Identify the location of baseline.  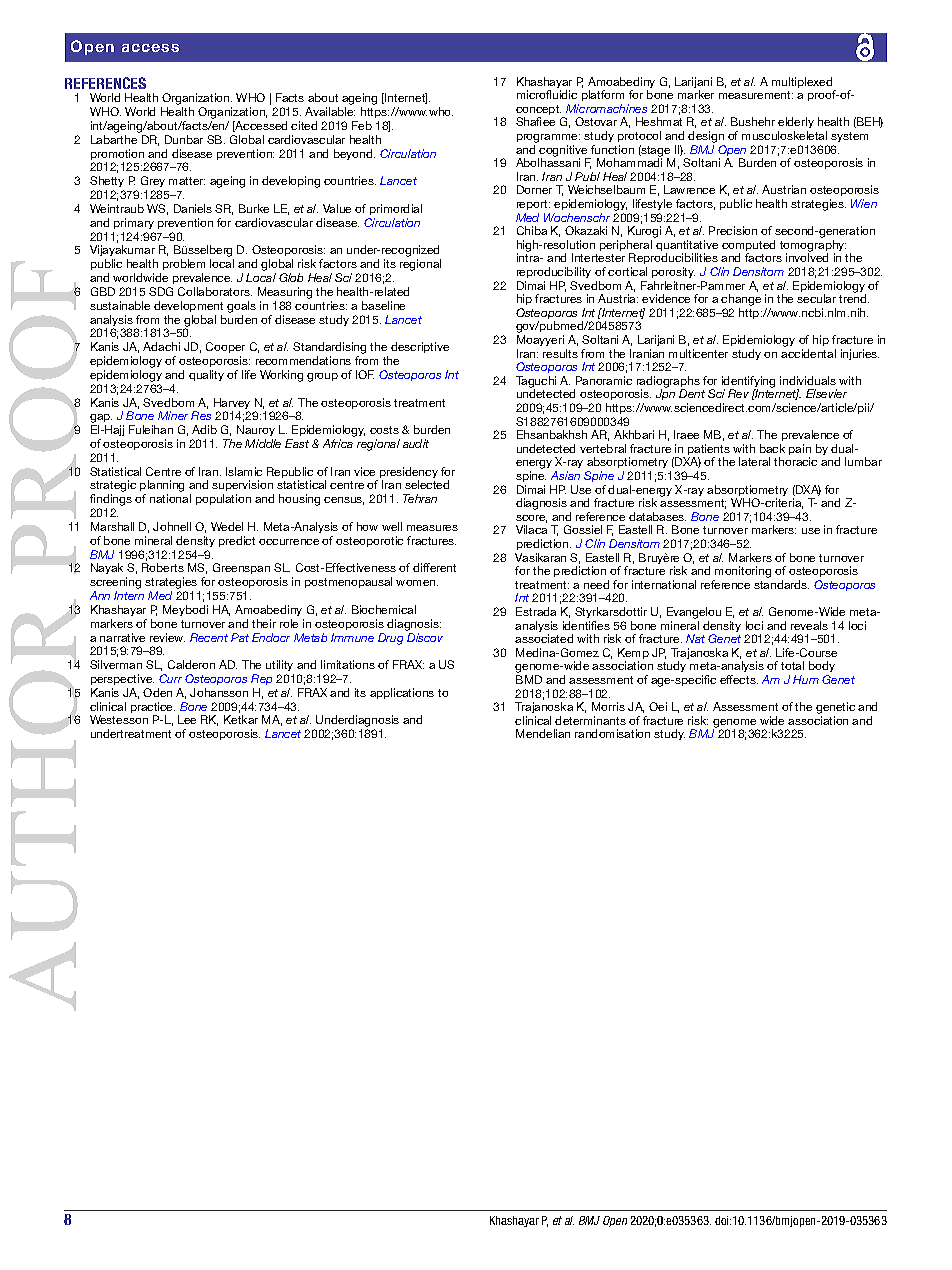
(383, 305).
